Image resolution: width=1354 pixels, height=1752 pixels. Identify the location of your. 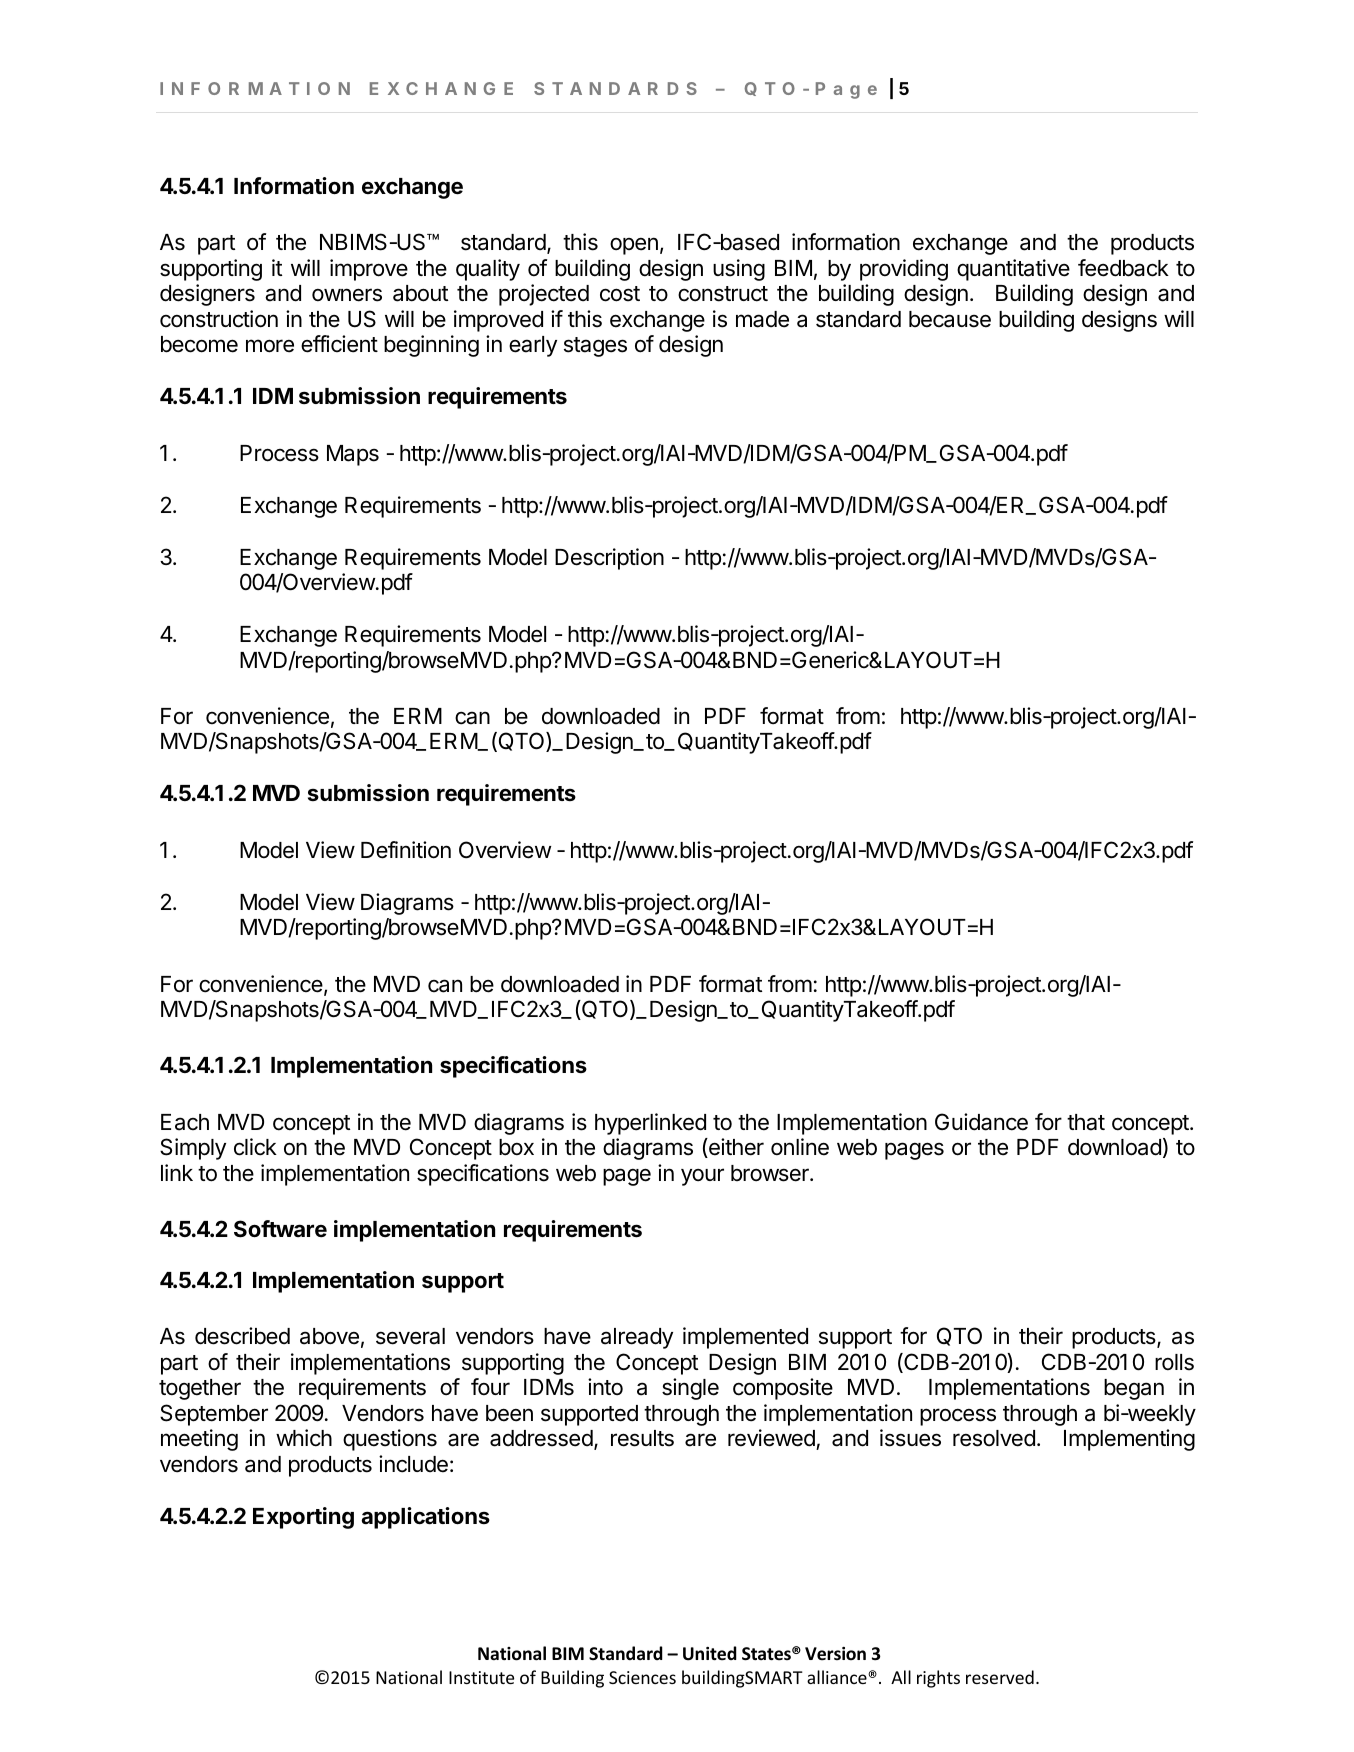
(702, 1177).
